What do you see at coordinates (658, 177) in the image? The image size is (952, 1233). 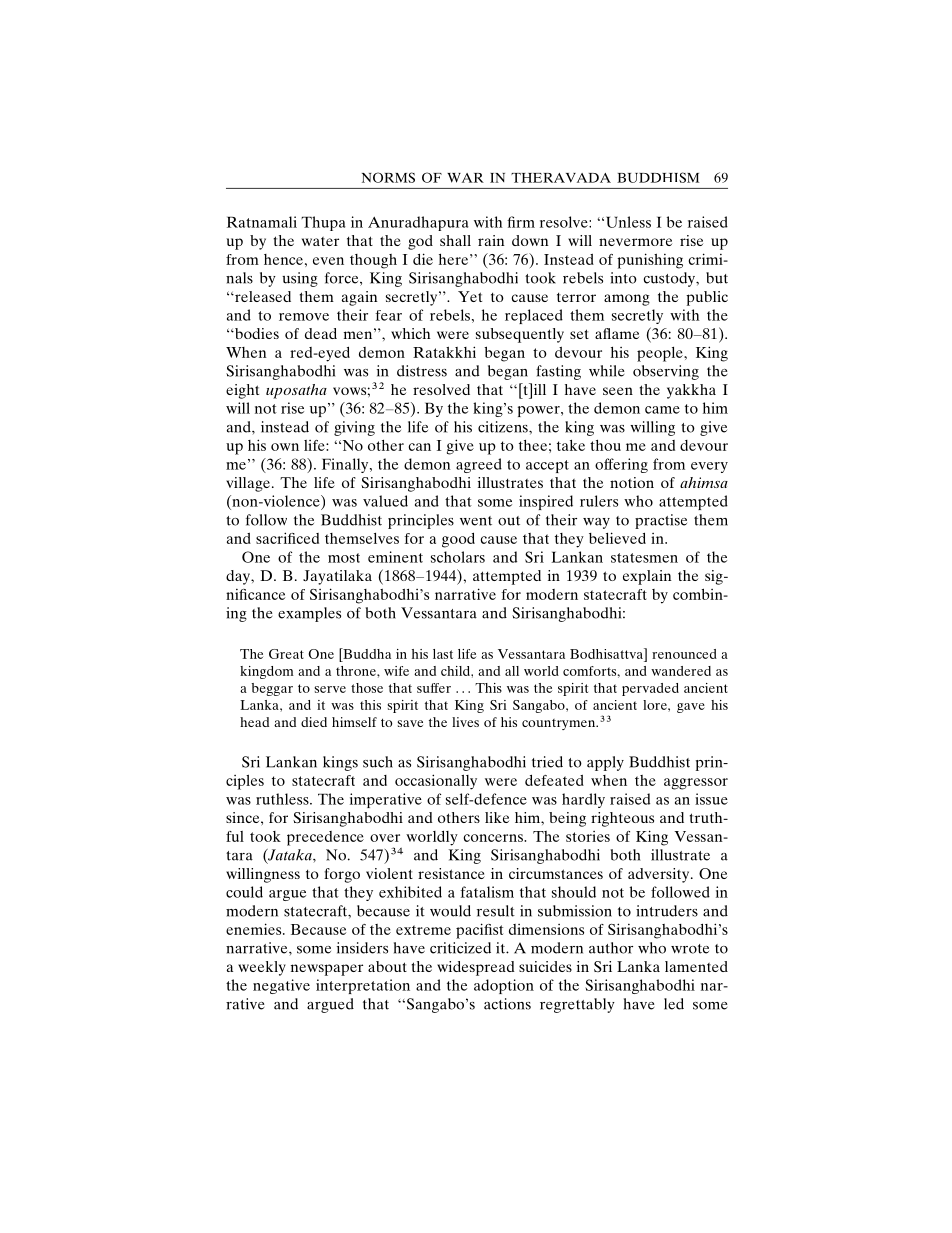 I see `BUDDHISM` at bounding box center [658, 177].
